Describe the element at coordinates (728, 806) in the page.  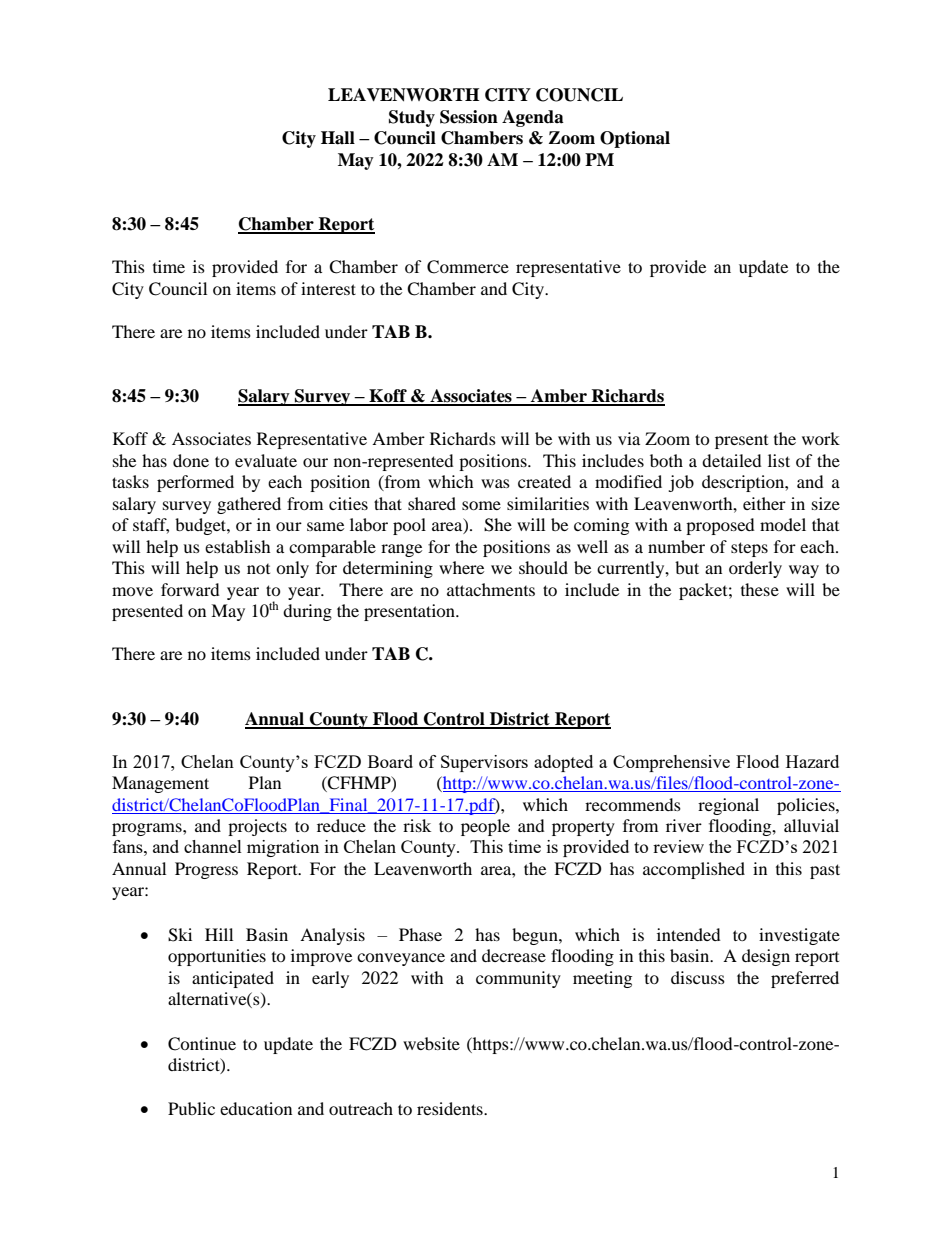
I see `regional` at that location.
